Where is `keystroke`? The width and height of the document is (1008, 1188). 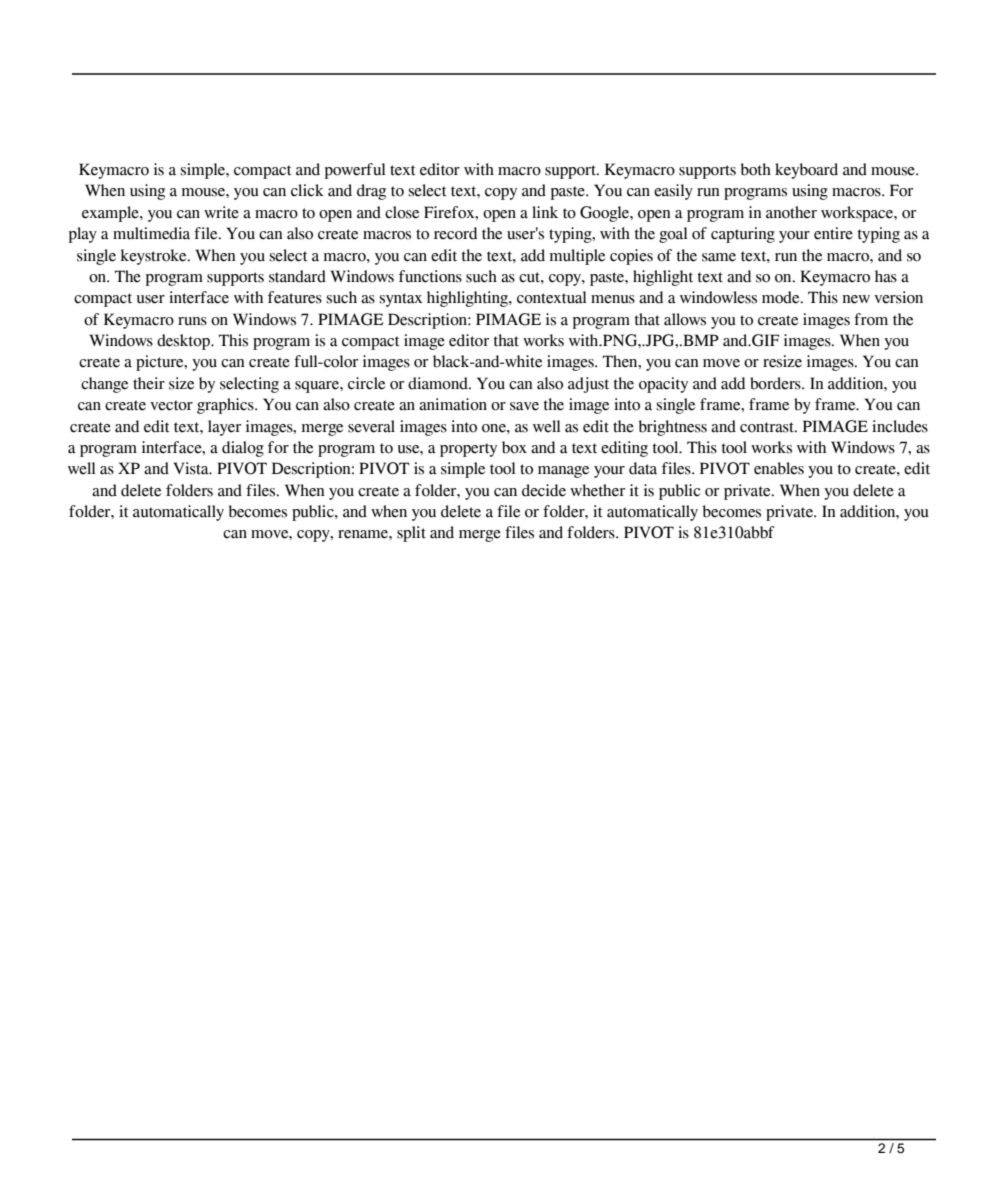
keystroke is located at coordinates (155, 257).
